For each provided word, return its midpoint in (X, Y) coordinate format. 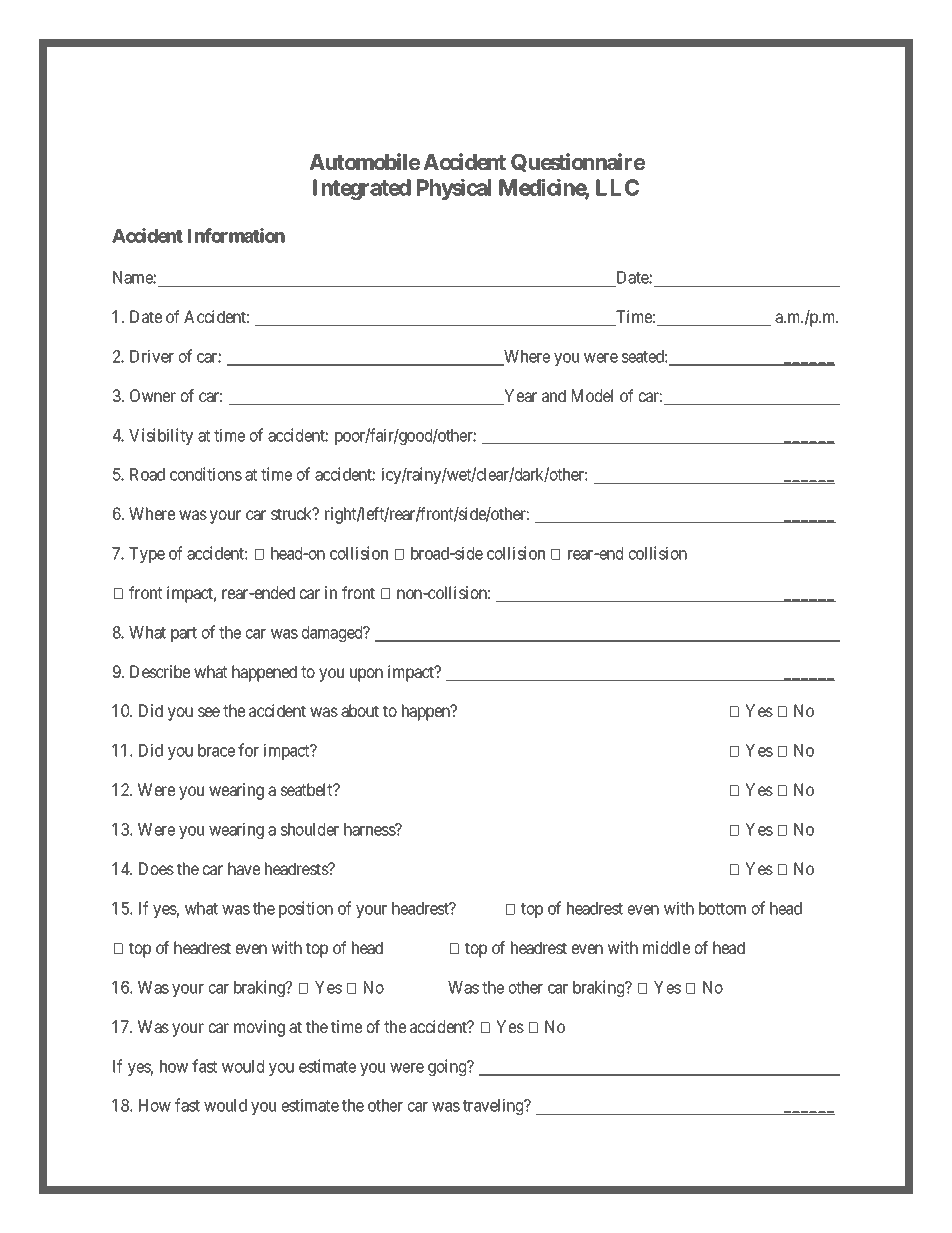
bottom (722, 908)
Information (236, 235)
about (360, 710)
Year (519, 397)
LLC (617, 187)
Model (592, 395)
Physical (454, 189)
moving (259, 1028)
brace (216, 750)
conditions (206, 474)
